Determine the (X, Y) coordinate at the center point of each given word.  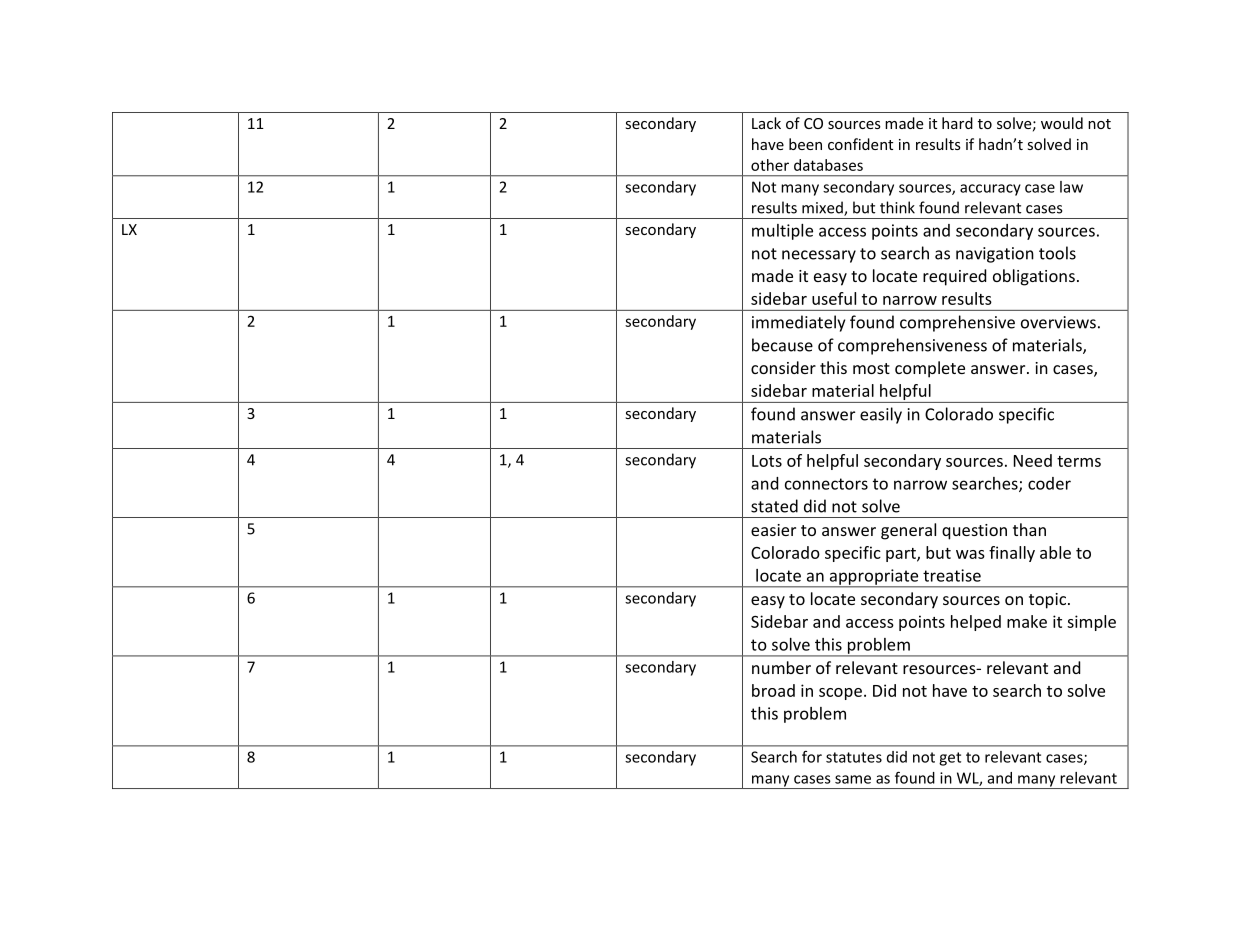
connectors (826, 484)
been (805, 144)
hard (957, 123)
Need (1033, 460)
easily (881, 415)
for (812, 757)
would (1062, 123)
